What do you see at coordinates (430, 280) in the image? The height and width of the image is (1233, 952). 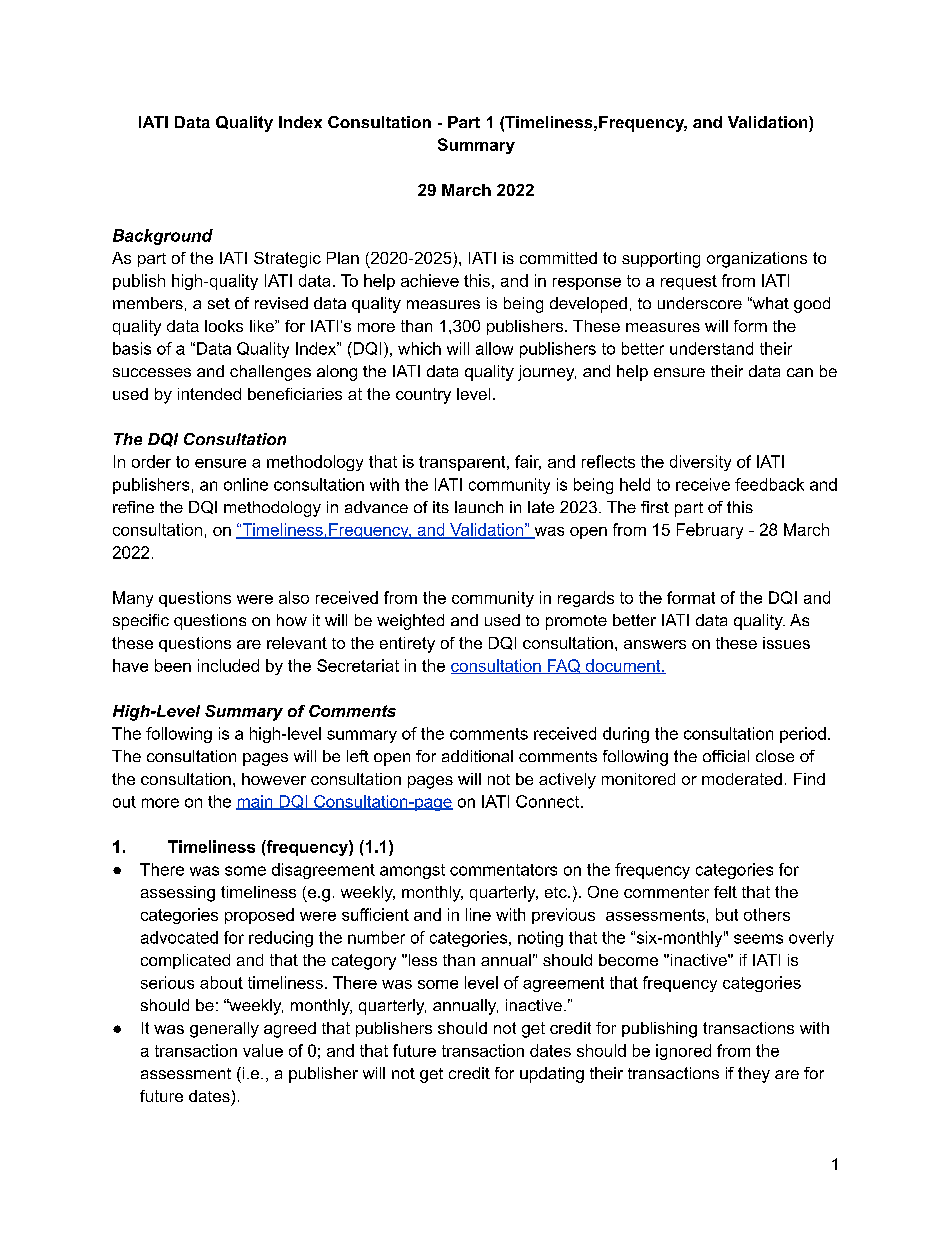 I see `achieve` at bounding box center [430, 280].
